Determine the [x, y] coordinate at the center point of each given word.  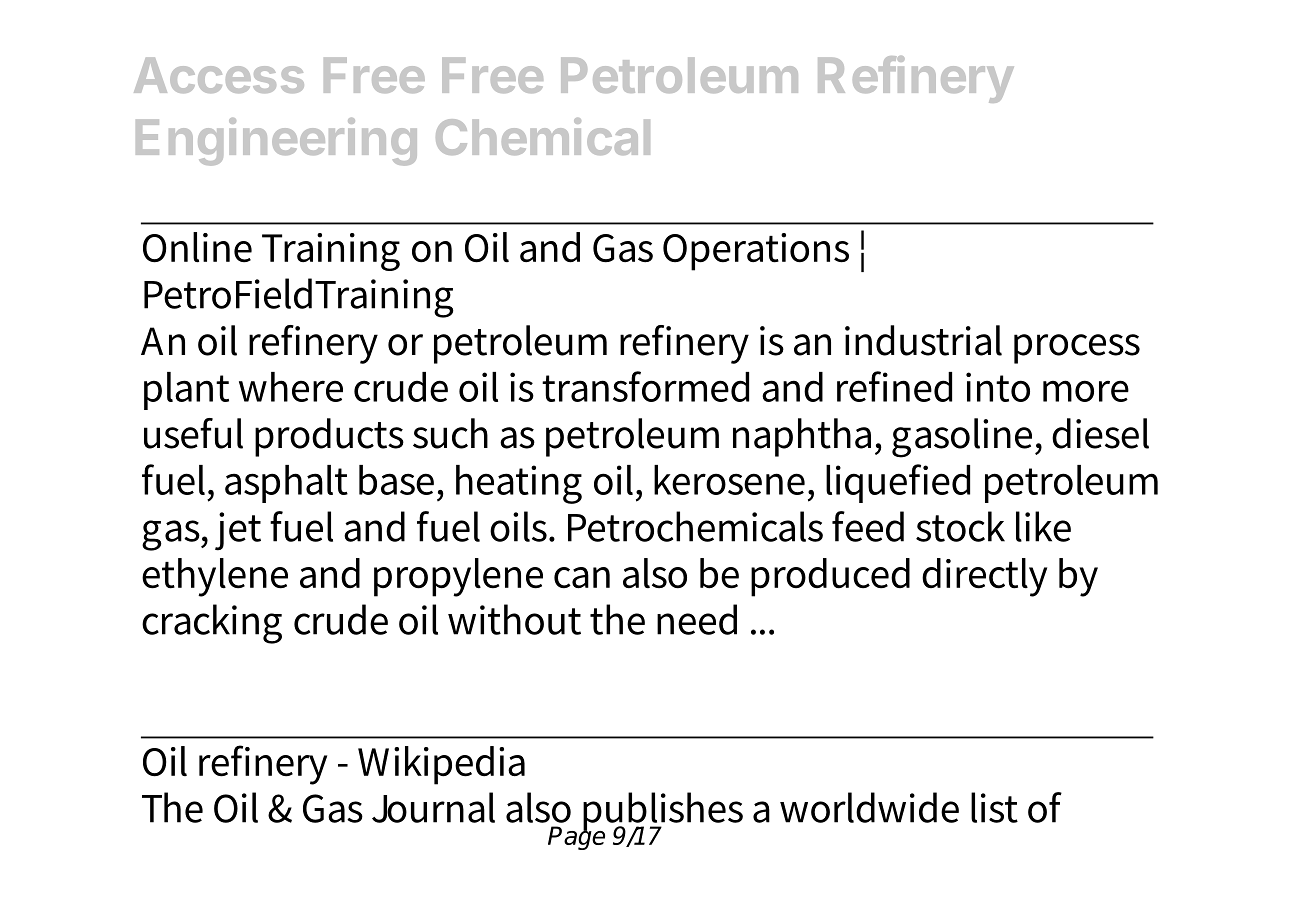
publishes [662, 812]
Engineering [276, 142]
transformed [645, 386]
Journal [433, 807]
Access [219, 75]
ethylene [215, 577]
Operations [756, 252]
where [291, 387]
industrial [923, 340]
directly [984, 577]
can [582, 578]
